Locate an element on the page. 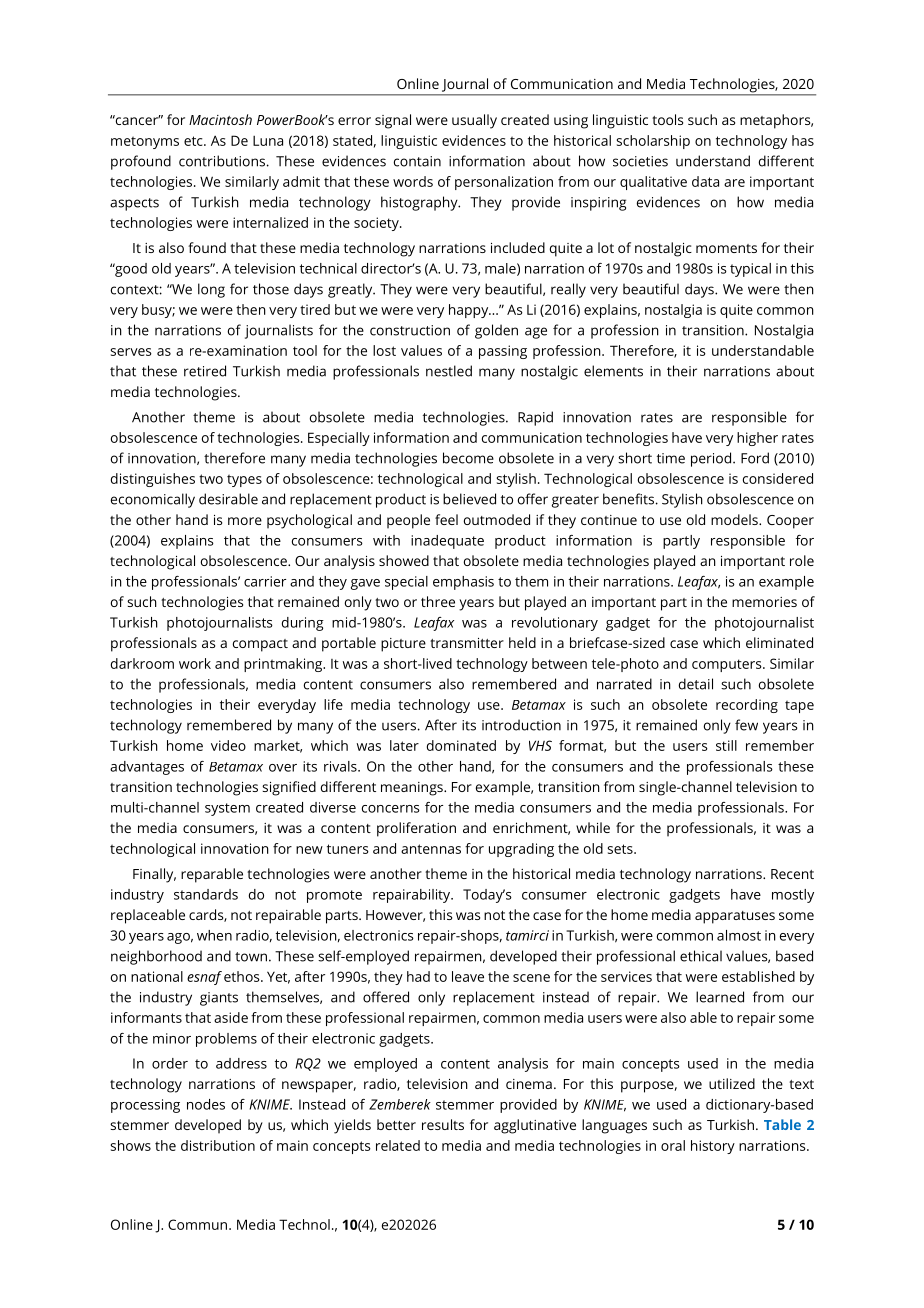 Image resolution: width=924 pixels, height=1308 pixels. data is located at coordinates (705, 181).
